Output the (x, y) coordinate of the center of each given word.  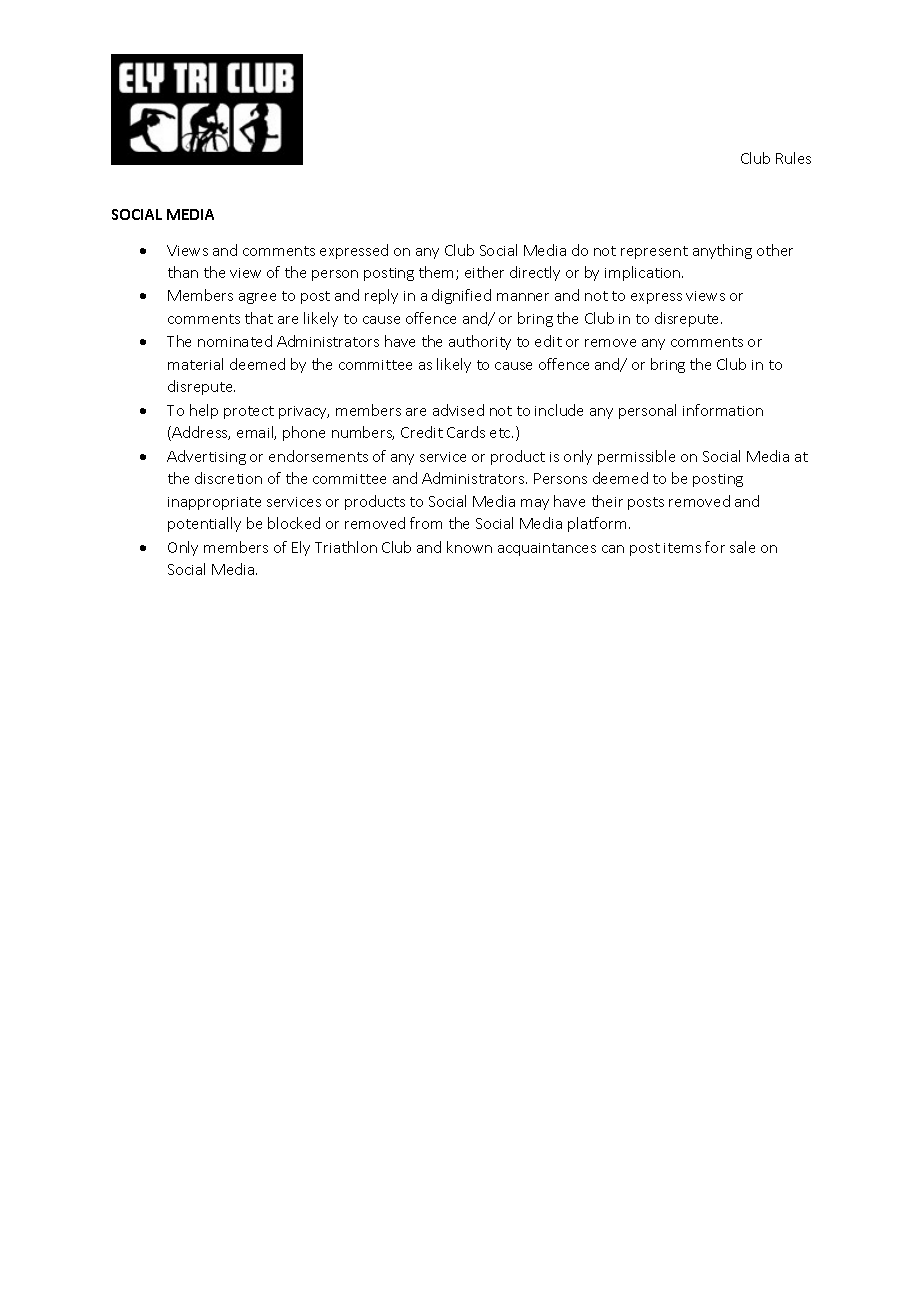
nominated (235, 341)
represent (654, 252)
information (723, 410)
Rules (793, 158)
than (183, 272)
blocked (294, 523)
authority (480, 342)
